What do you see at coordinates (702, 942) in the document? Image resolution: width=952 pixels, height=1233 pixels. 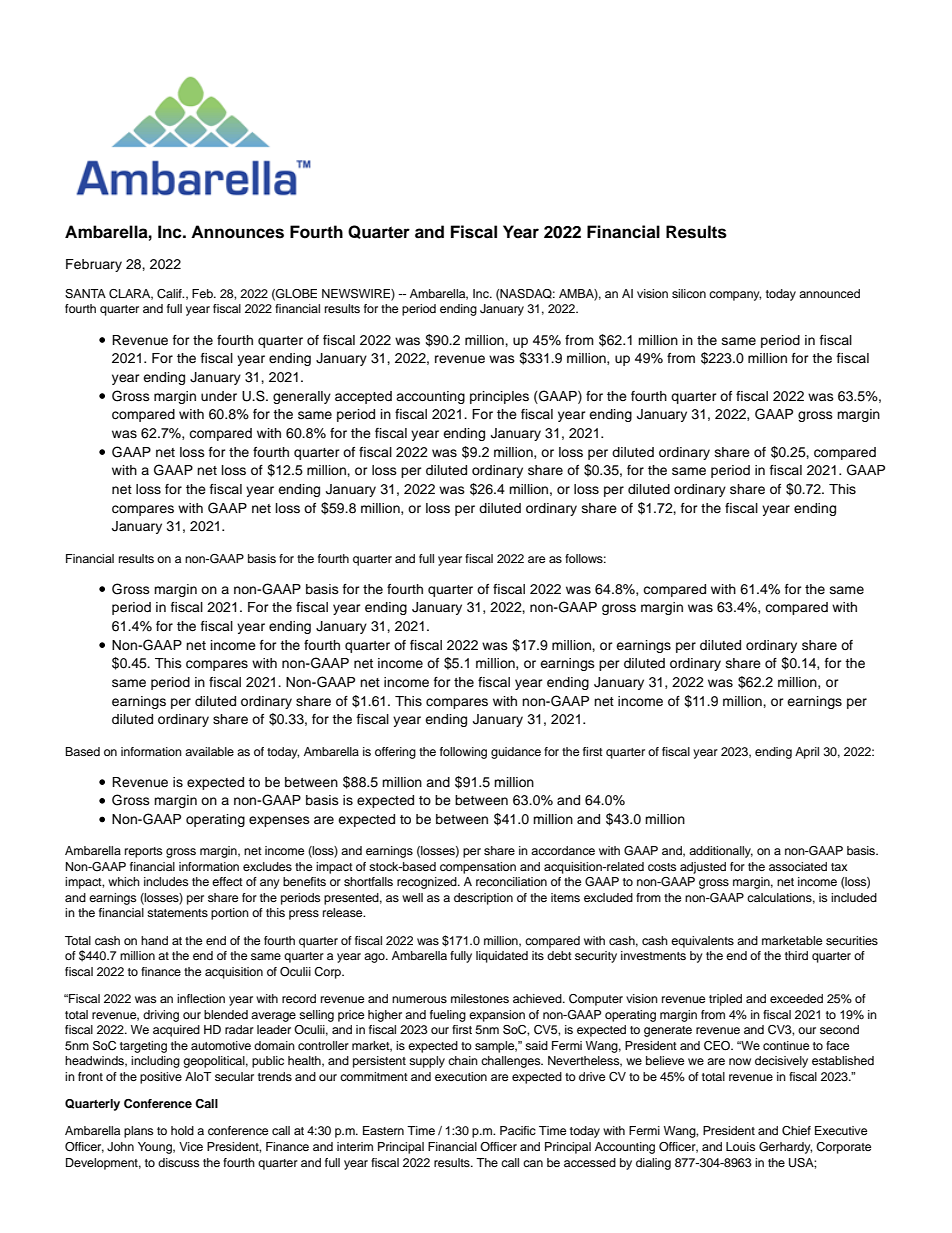 I see `equivalents` at bounding box center [702, 942].
